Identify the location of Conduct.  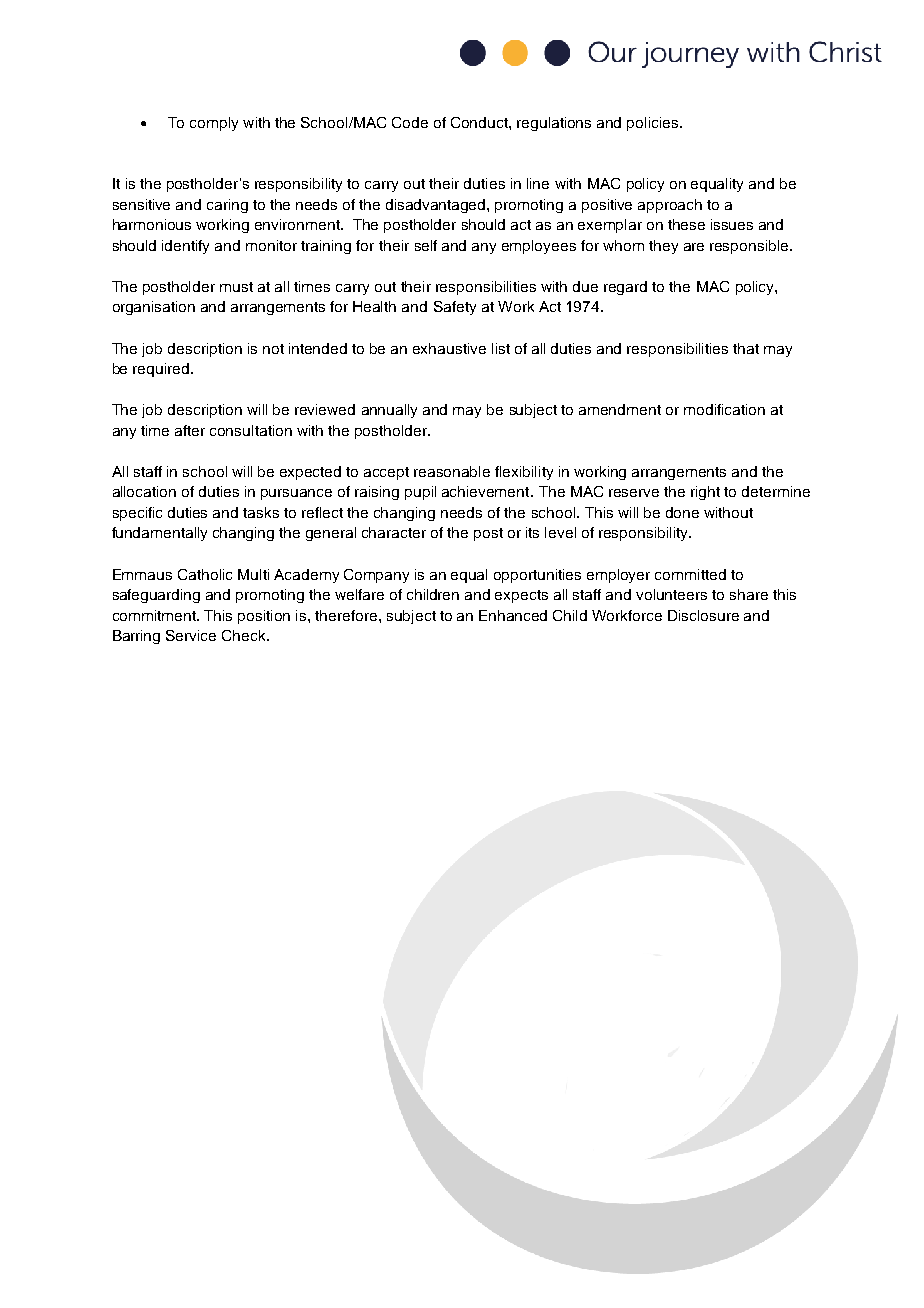
(480, 122).
